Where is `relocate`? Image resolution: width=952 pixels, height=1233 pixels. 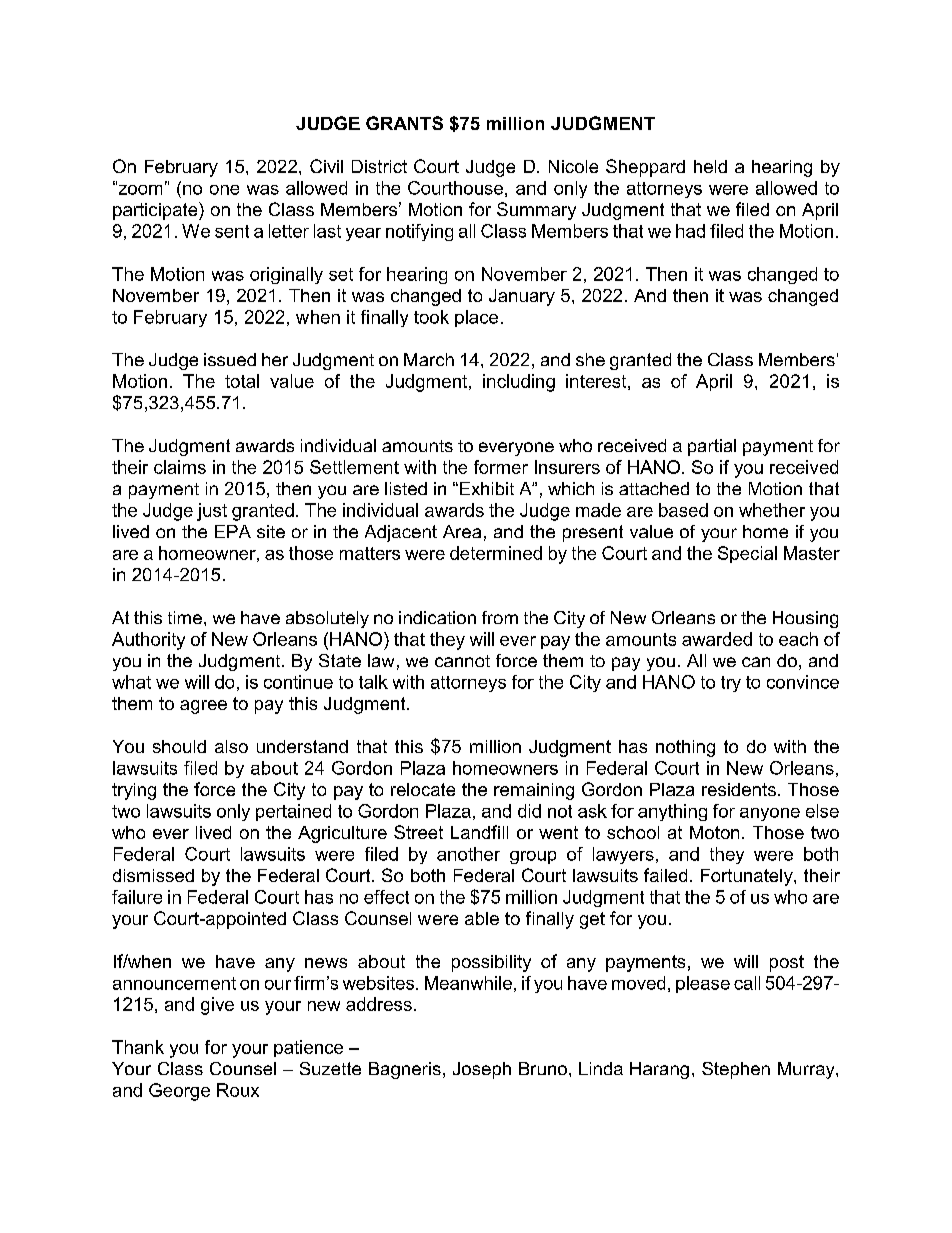
relocate is located at coordinates (423, 789).
